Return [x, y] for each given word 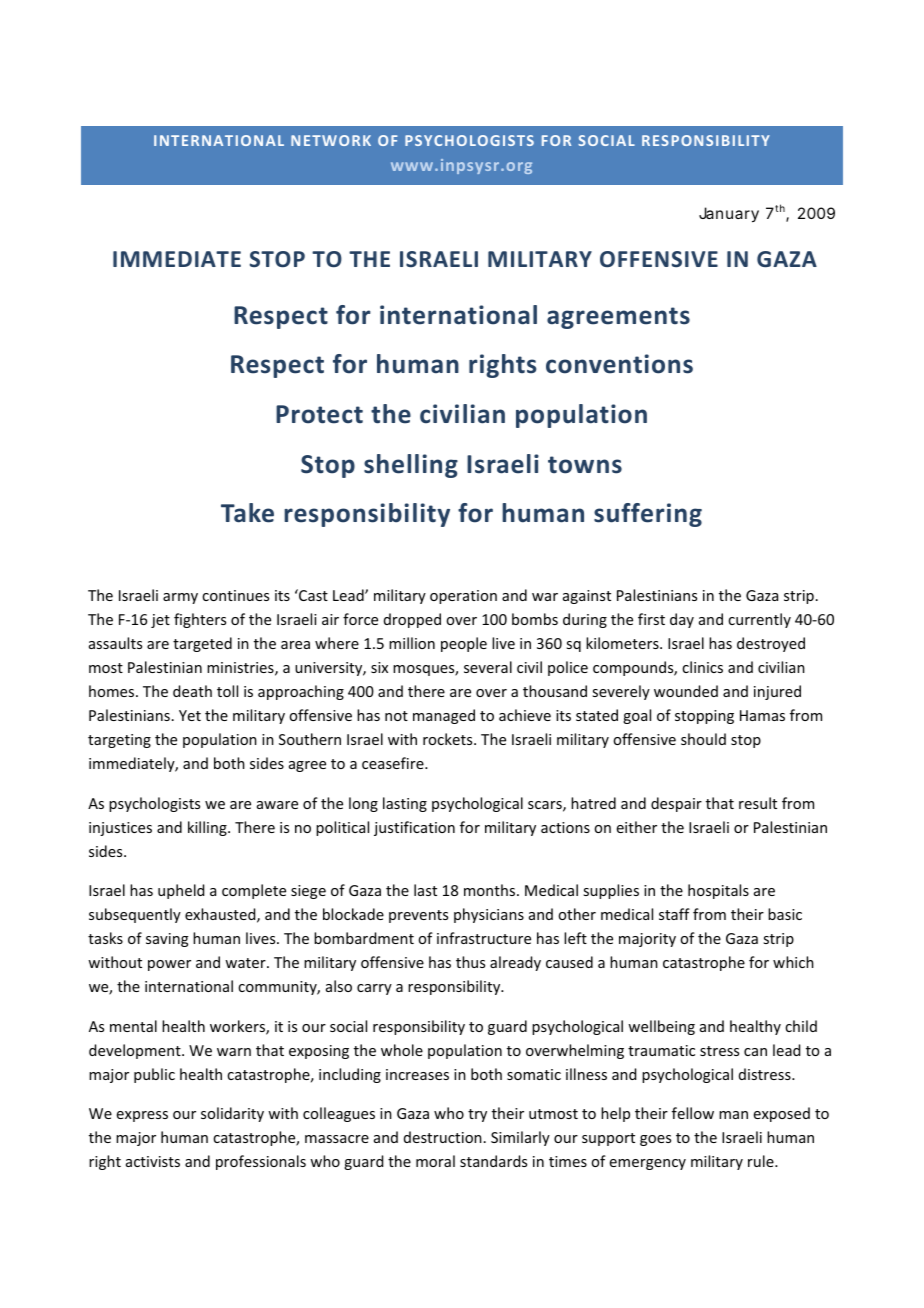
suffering [648, 515]
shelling [411, 466]
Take [247, 513]
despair [676, 804]
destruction [443, 1137]
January [729, 215]
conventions [619, 364]
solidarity [232, 1114]
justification [414, 828]
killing [208, 828]
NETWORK [331, 140]
